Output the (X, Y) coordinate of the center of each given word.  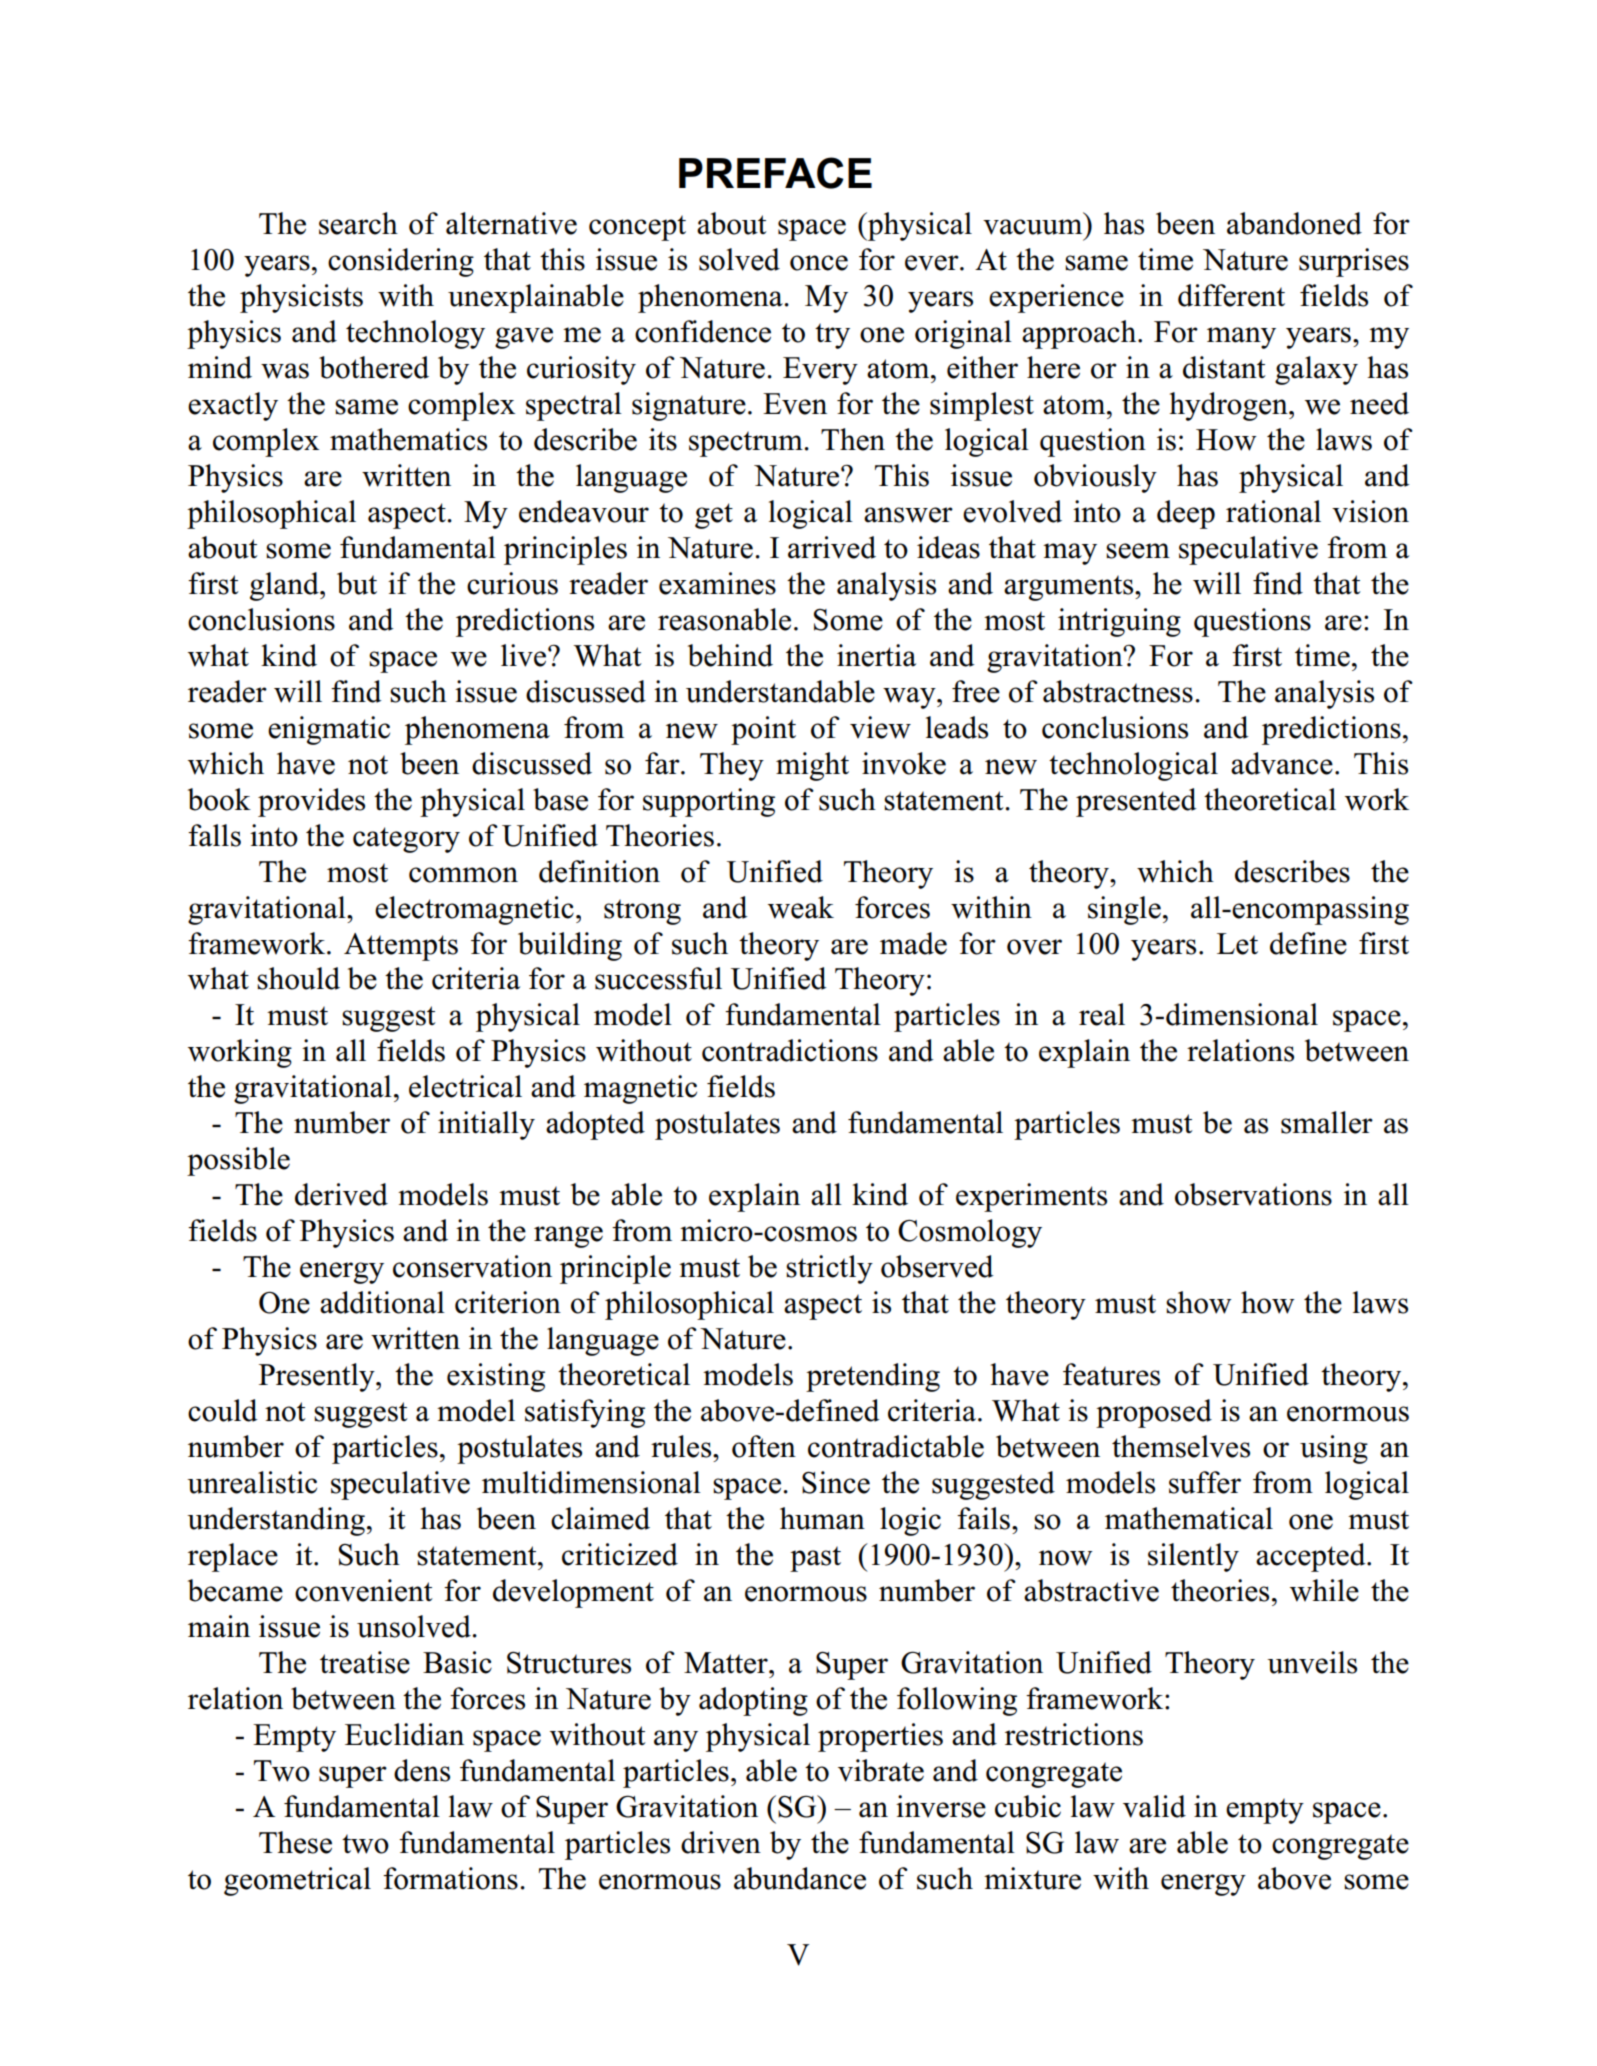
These (295, 1842)
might (812, 766)
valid (1154, 1806)
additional (382, 1302)
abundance (800, 1878)
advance (1282, 763)
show (1199, 1302)
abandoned (1294, 223)
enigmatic (329, 730)
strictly (829, 1269)
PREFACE (775, 173)
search (358, 223)
